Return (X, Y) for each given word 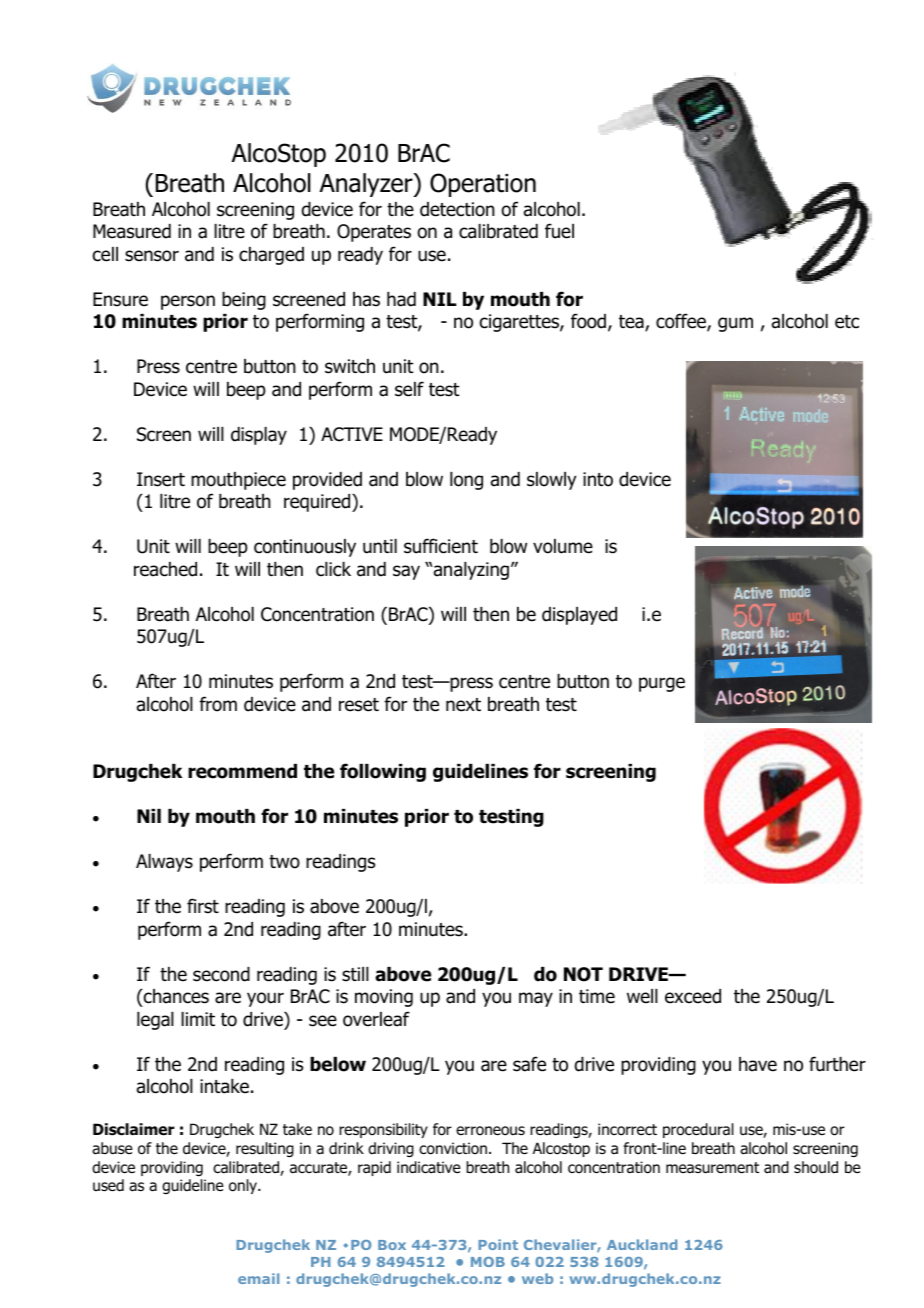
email (258, 1278)
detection (457, 209)
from (218, 704)
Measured (132, 231)
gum (735, 324)
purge (662, 684)
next (463, 705)
